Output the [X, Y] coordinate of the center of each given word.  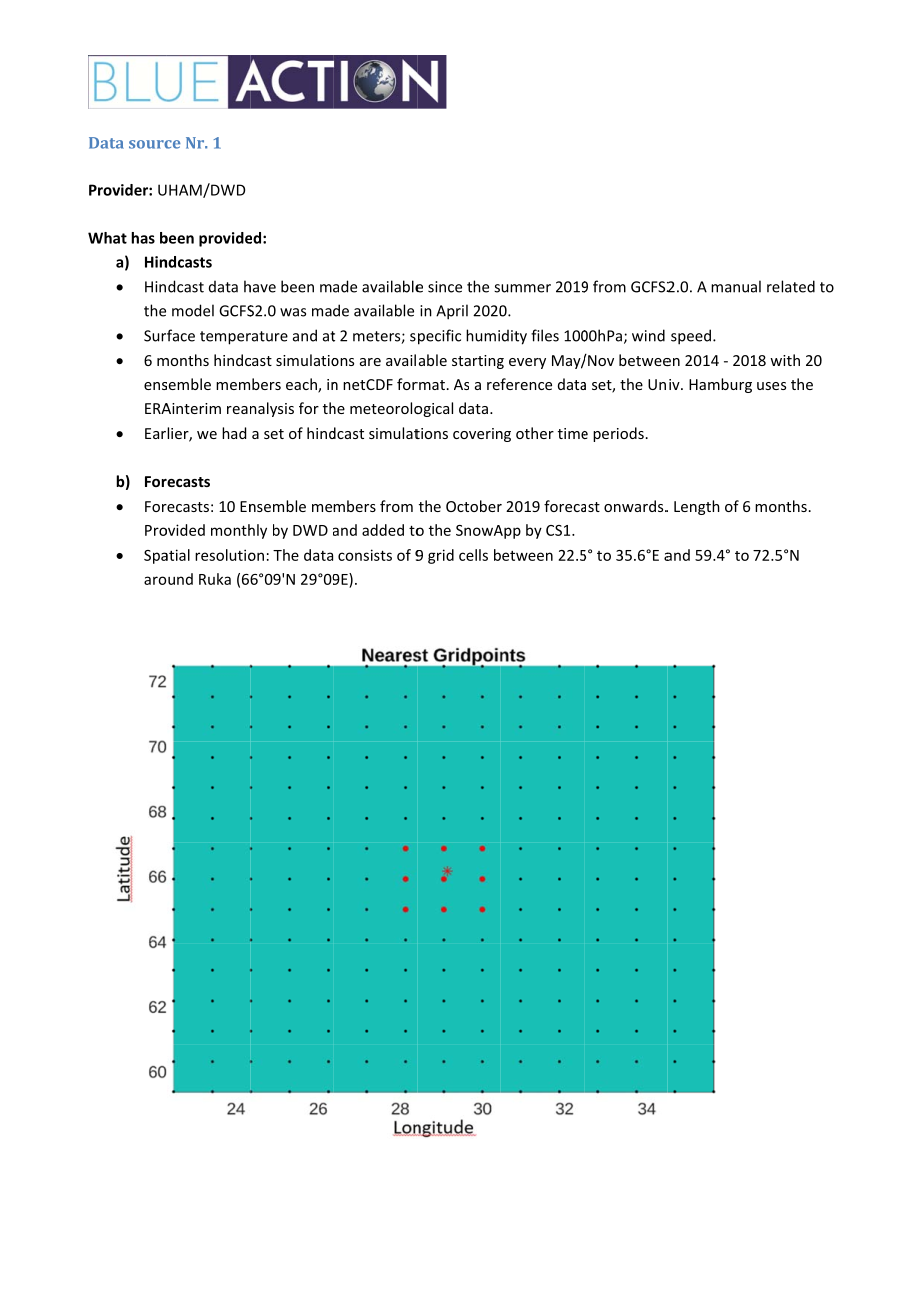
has [143, 238]
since [445, 287]
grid [441, 556]
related [791, 286]
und [180, 579]
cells [473, 555]
